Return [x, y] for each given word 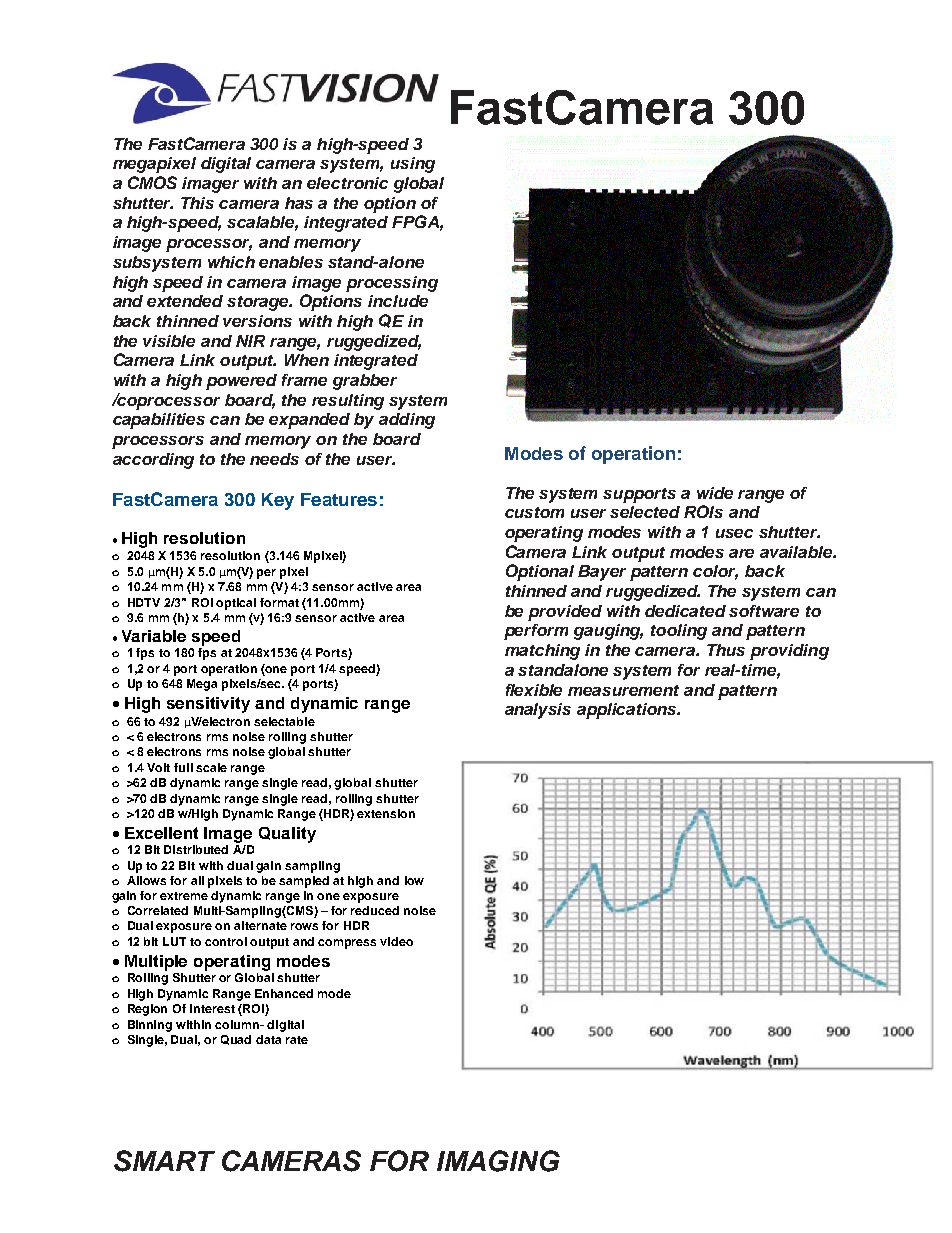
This [197, 203]
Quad [236, 1040]
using [413, 165]
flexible [534, 690]
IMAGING [498, 1161]
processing [392, 284]
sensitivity [208, 705]
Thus [726, 650]
